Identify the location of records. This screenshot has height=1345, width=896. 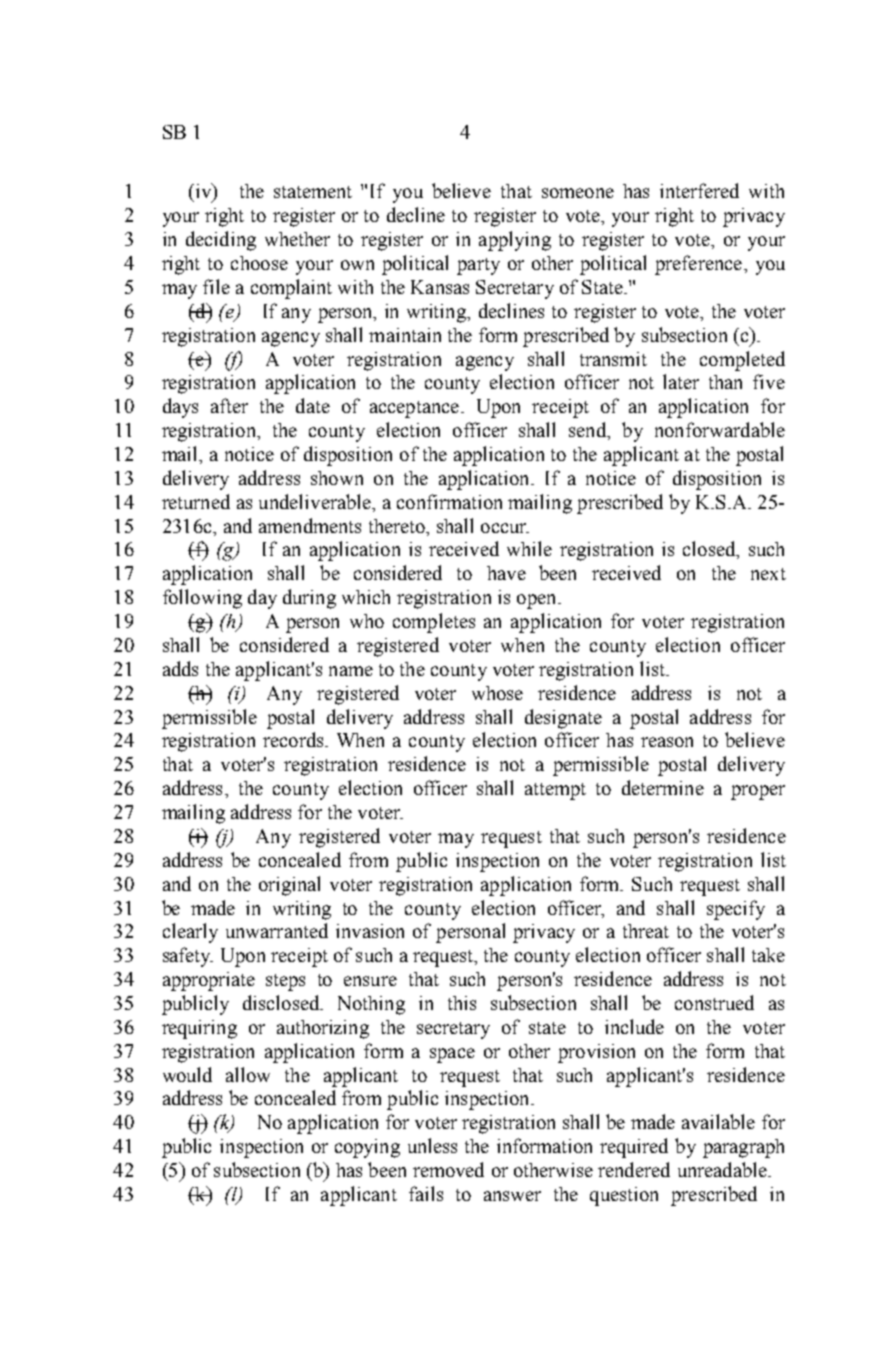
(294, 739).
